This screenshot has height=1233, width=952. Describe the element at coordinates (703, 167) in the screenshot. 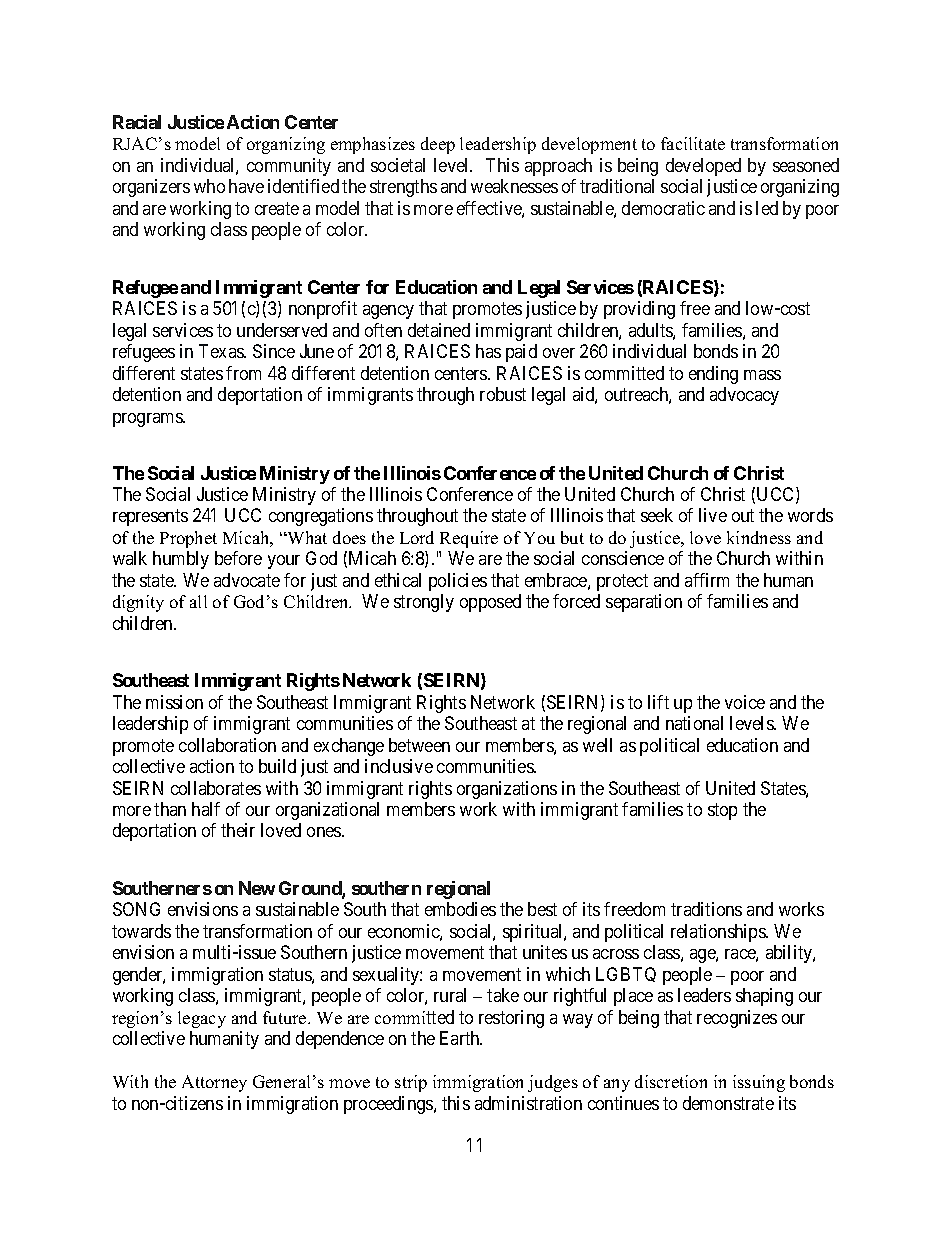

I see `developed` at that location.
